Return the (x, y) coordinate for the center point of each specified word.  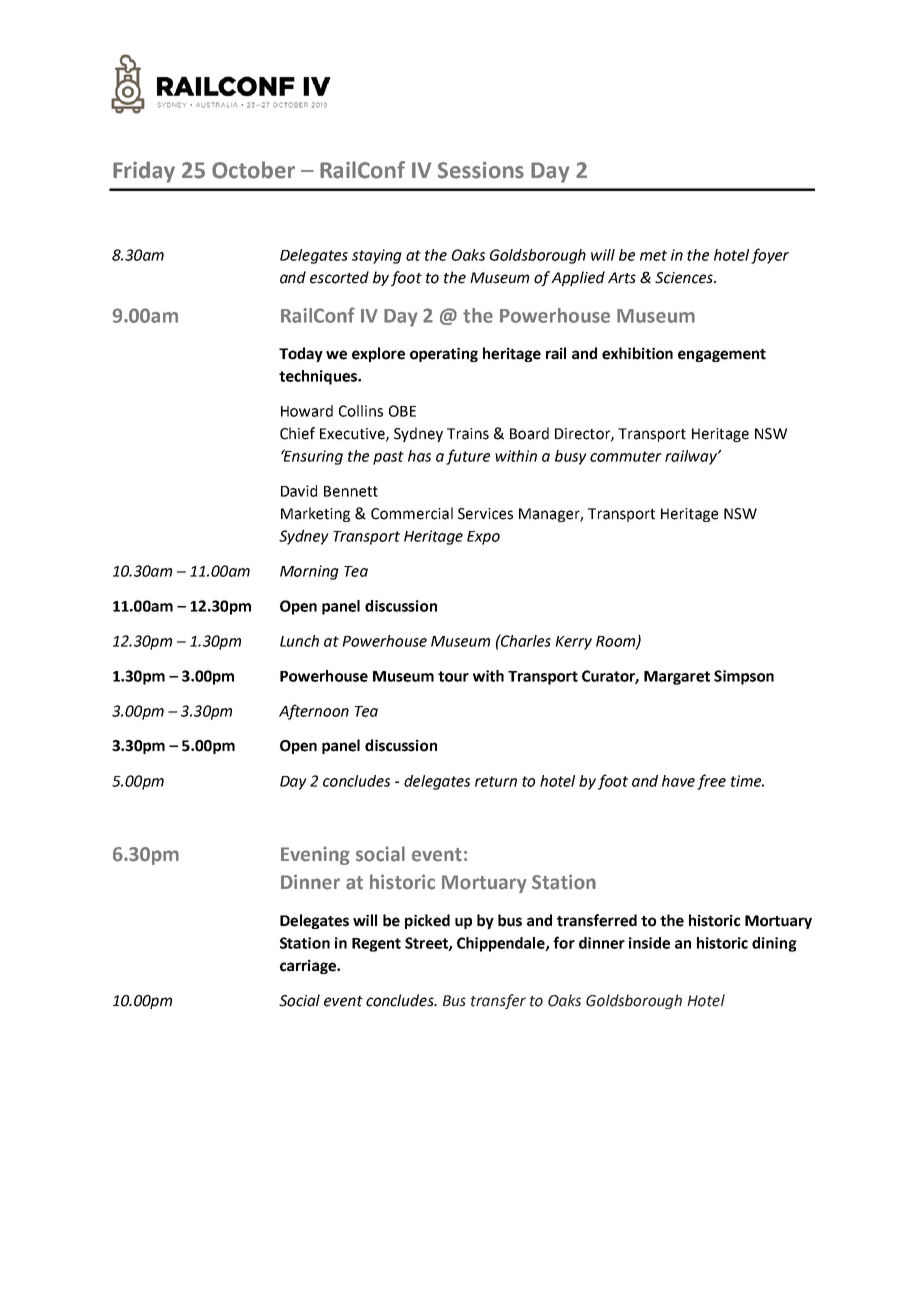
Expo (483, 538)
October (253, 170)
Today (301, 354)
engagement (722, 355)
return (496, 781)
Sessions (481, 170)
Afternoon (314, 712)
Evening (315, 855)
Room (616, 642)
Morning (309, 572)
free (711, 782)
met (653, 255)
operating (444, 354)
